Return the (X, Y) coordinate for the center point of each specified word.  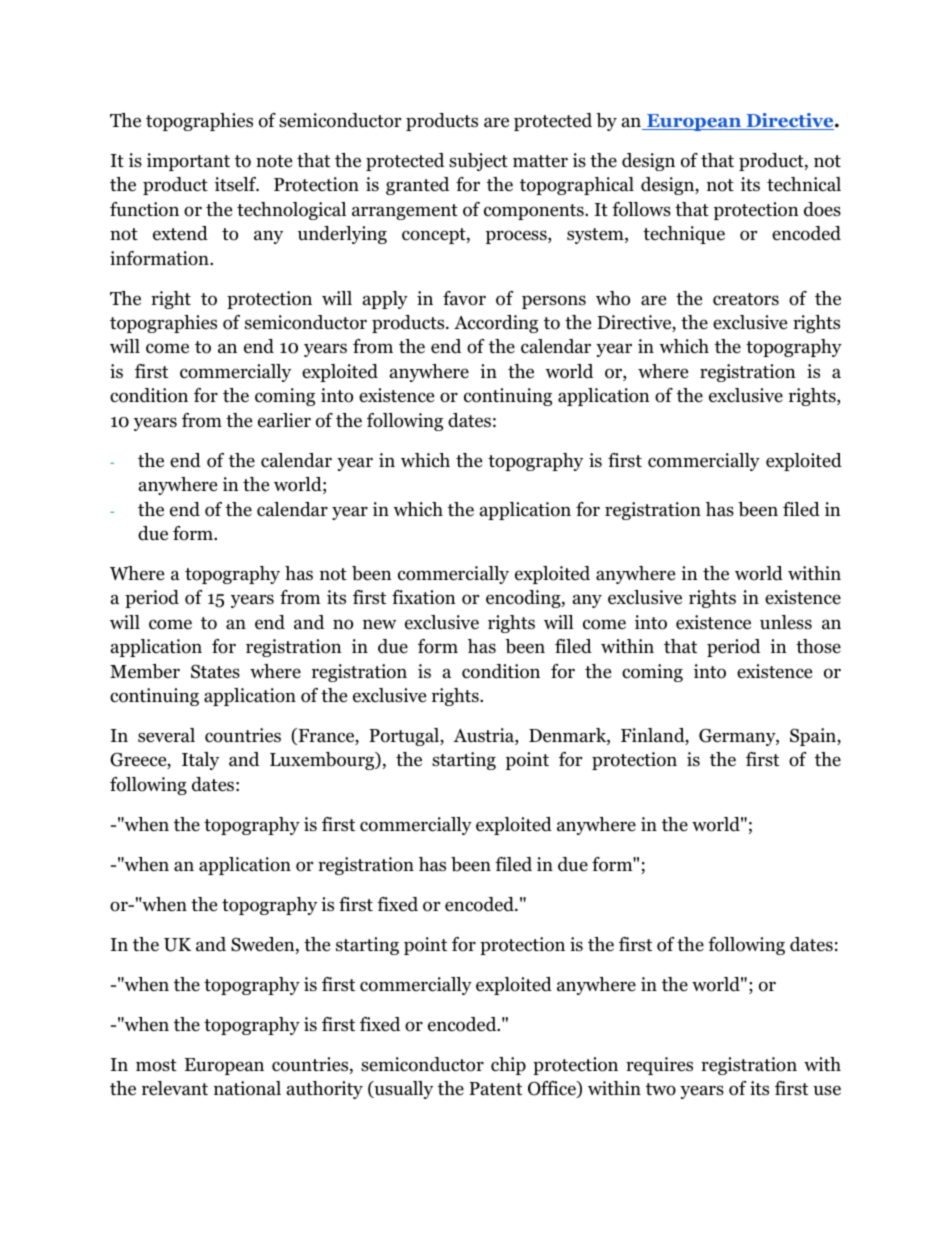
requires (659, 1066)
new (379, 624)
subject (478, 162)
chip (508, 1066)
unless (786, 622)
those (818, 646)
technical (804, 184)
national (247, 1088)
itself (237, 184)
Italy (200, 761)
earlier (284, 420)
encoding (524, 599)
